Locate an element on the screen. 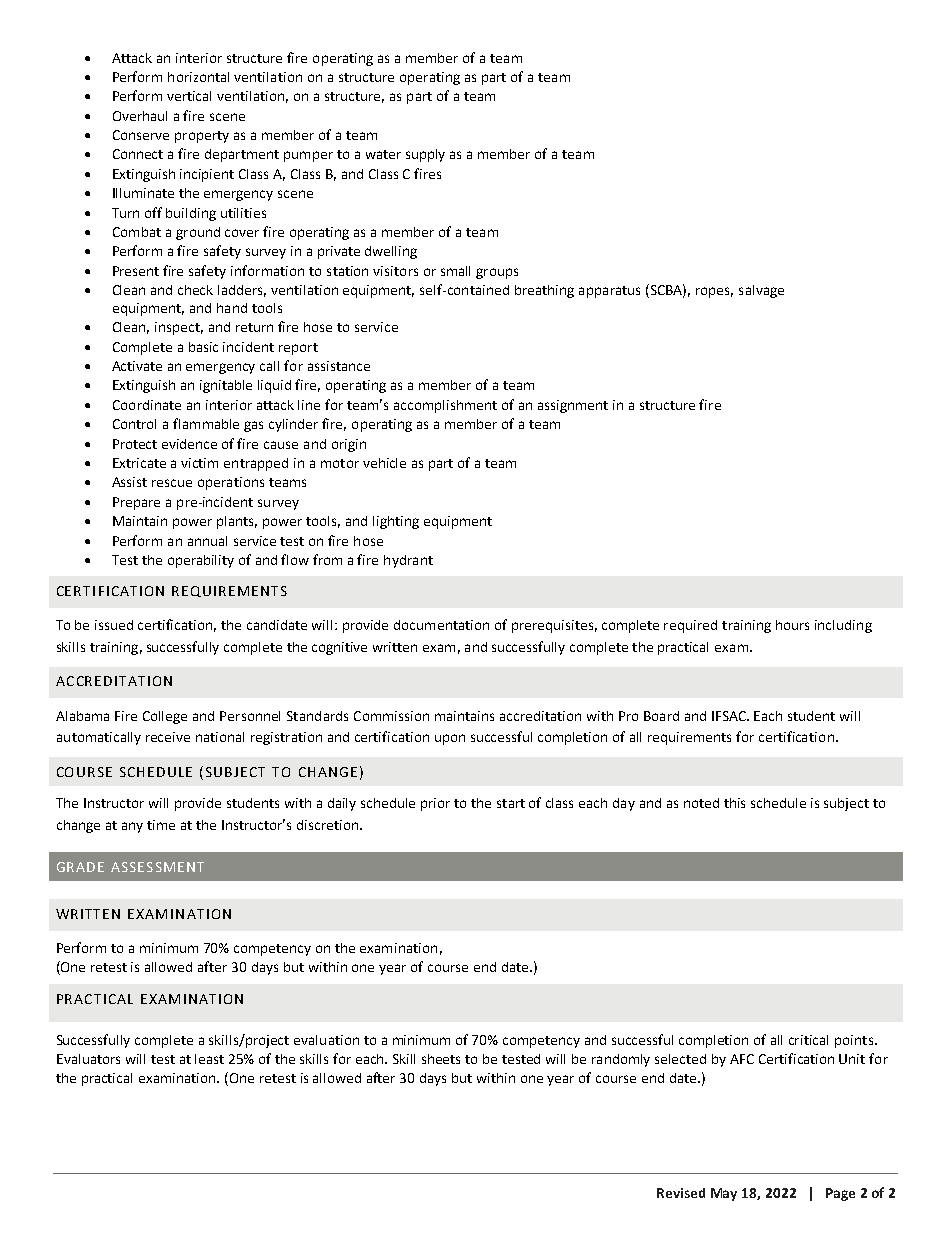  least is located at coordinates (209, 1059).
